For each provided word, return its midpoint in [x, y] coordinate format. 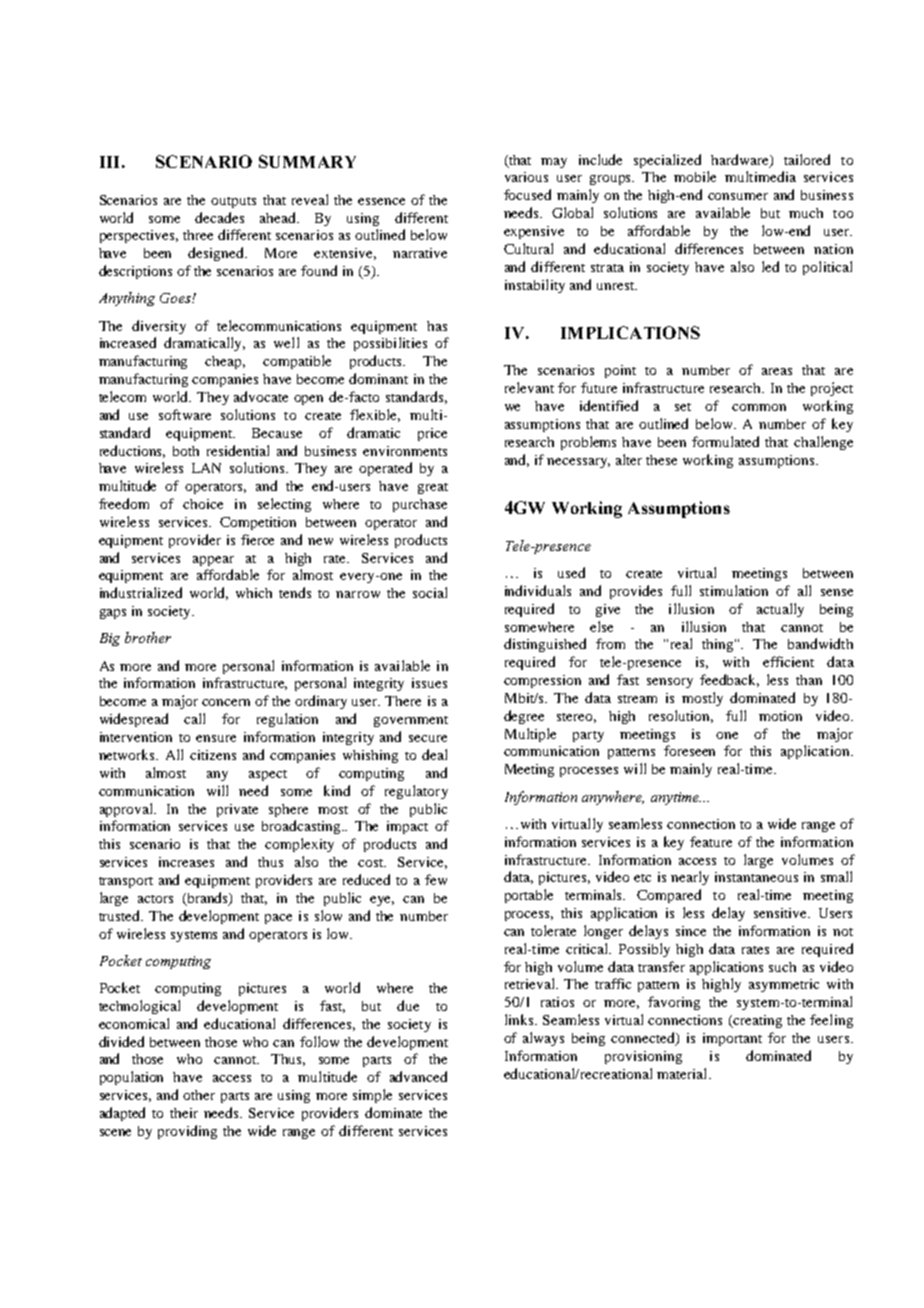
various [526, 177]
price [432, 434]
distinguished [545, 645]
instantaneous [756, 877]
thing [719, 645]
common [759, 407]
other [199, 1095]
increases [186, 862]
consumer [738, 196]
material [683, 1073]
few [436, 879]
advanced [418, 1076]
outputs [233, 202]
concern [226, 702]
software [185, 414]
